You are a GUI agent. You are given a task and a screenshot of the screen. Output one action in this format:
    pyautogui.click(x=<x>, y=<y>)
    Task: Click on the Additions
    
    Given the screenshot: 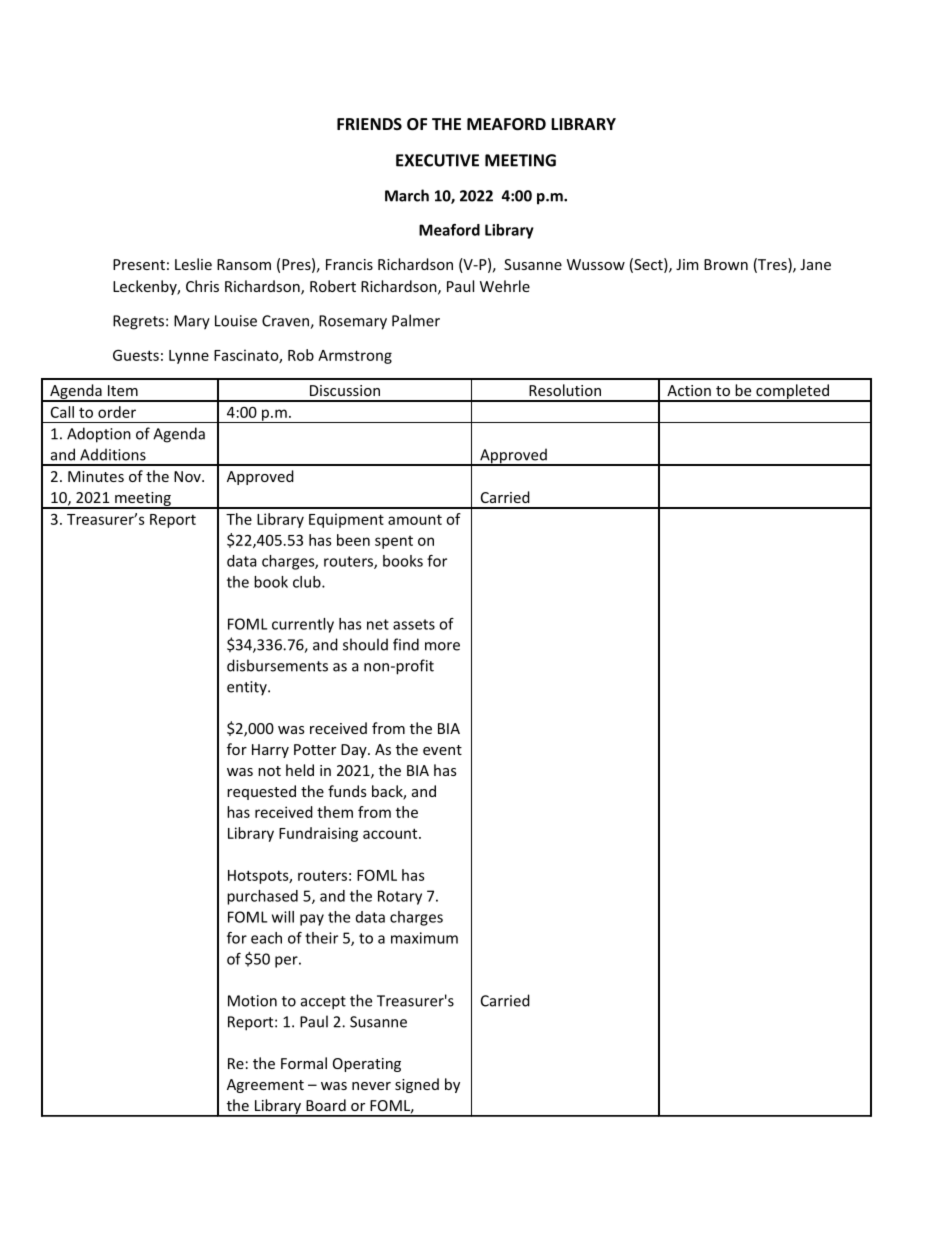 What is the action you would take?
    pyautogui.click(x=113, y=454)
